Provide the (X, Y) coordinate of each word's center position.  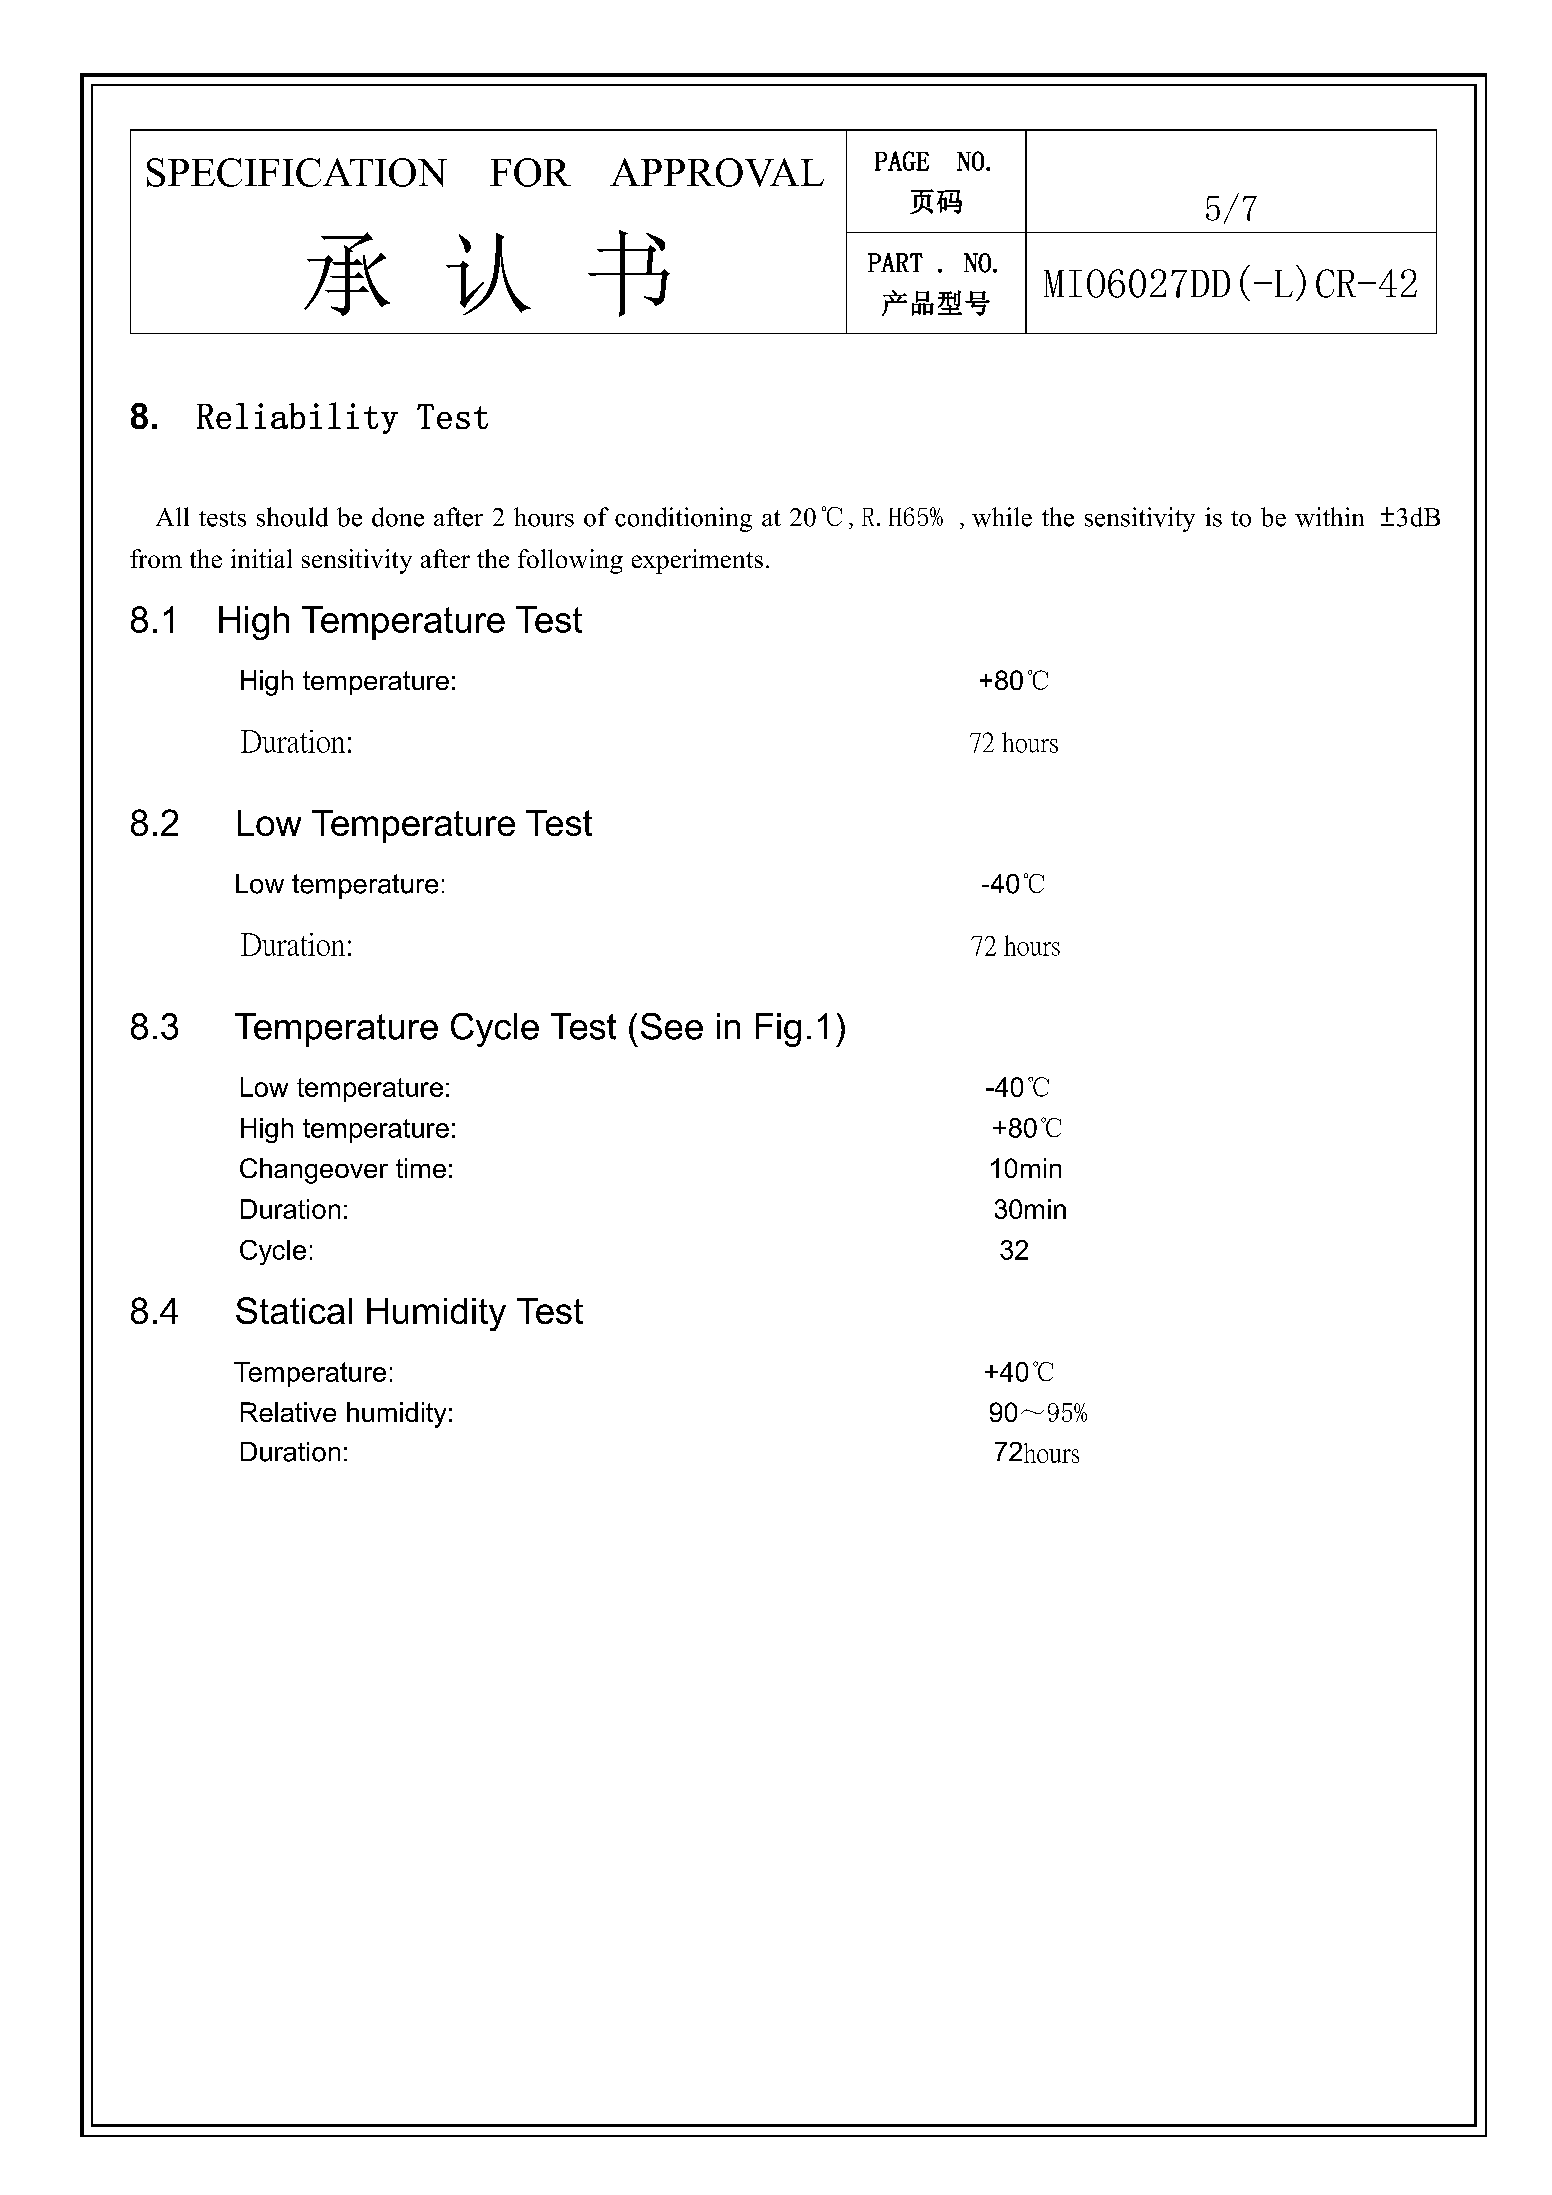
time (421, 1168)
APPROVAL (717, 172)
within (1329, 517)
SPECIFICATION (297, 172)
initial (261, 558)
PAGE (902, 161)
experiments (697, 561)
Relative (288, 1412)
